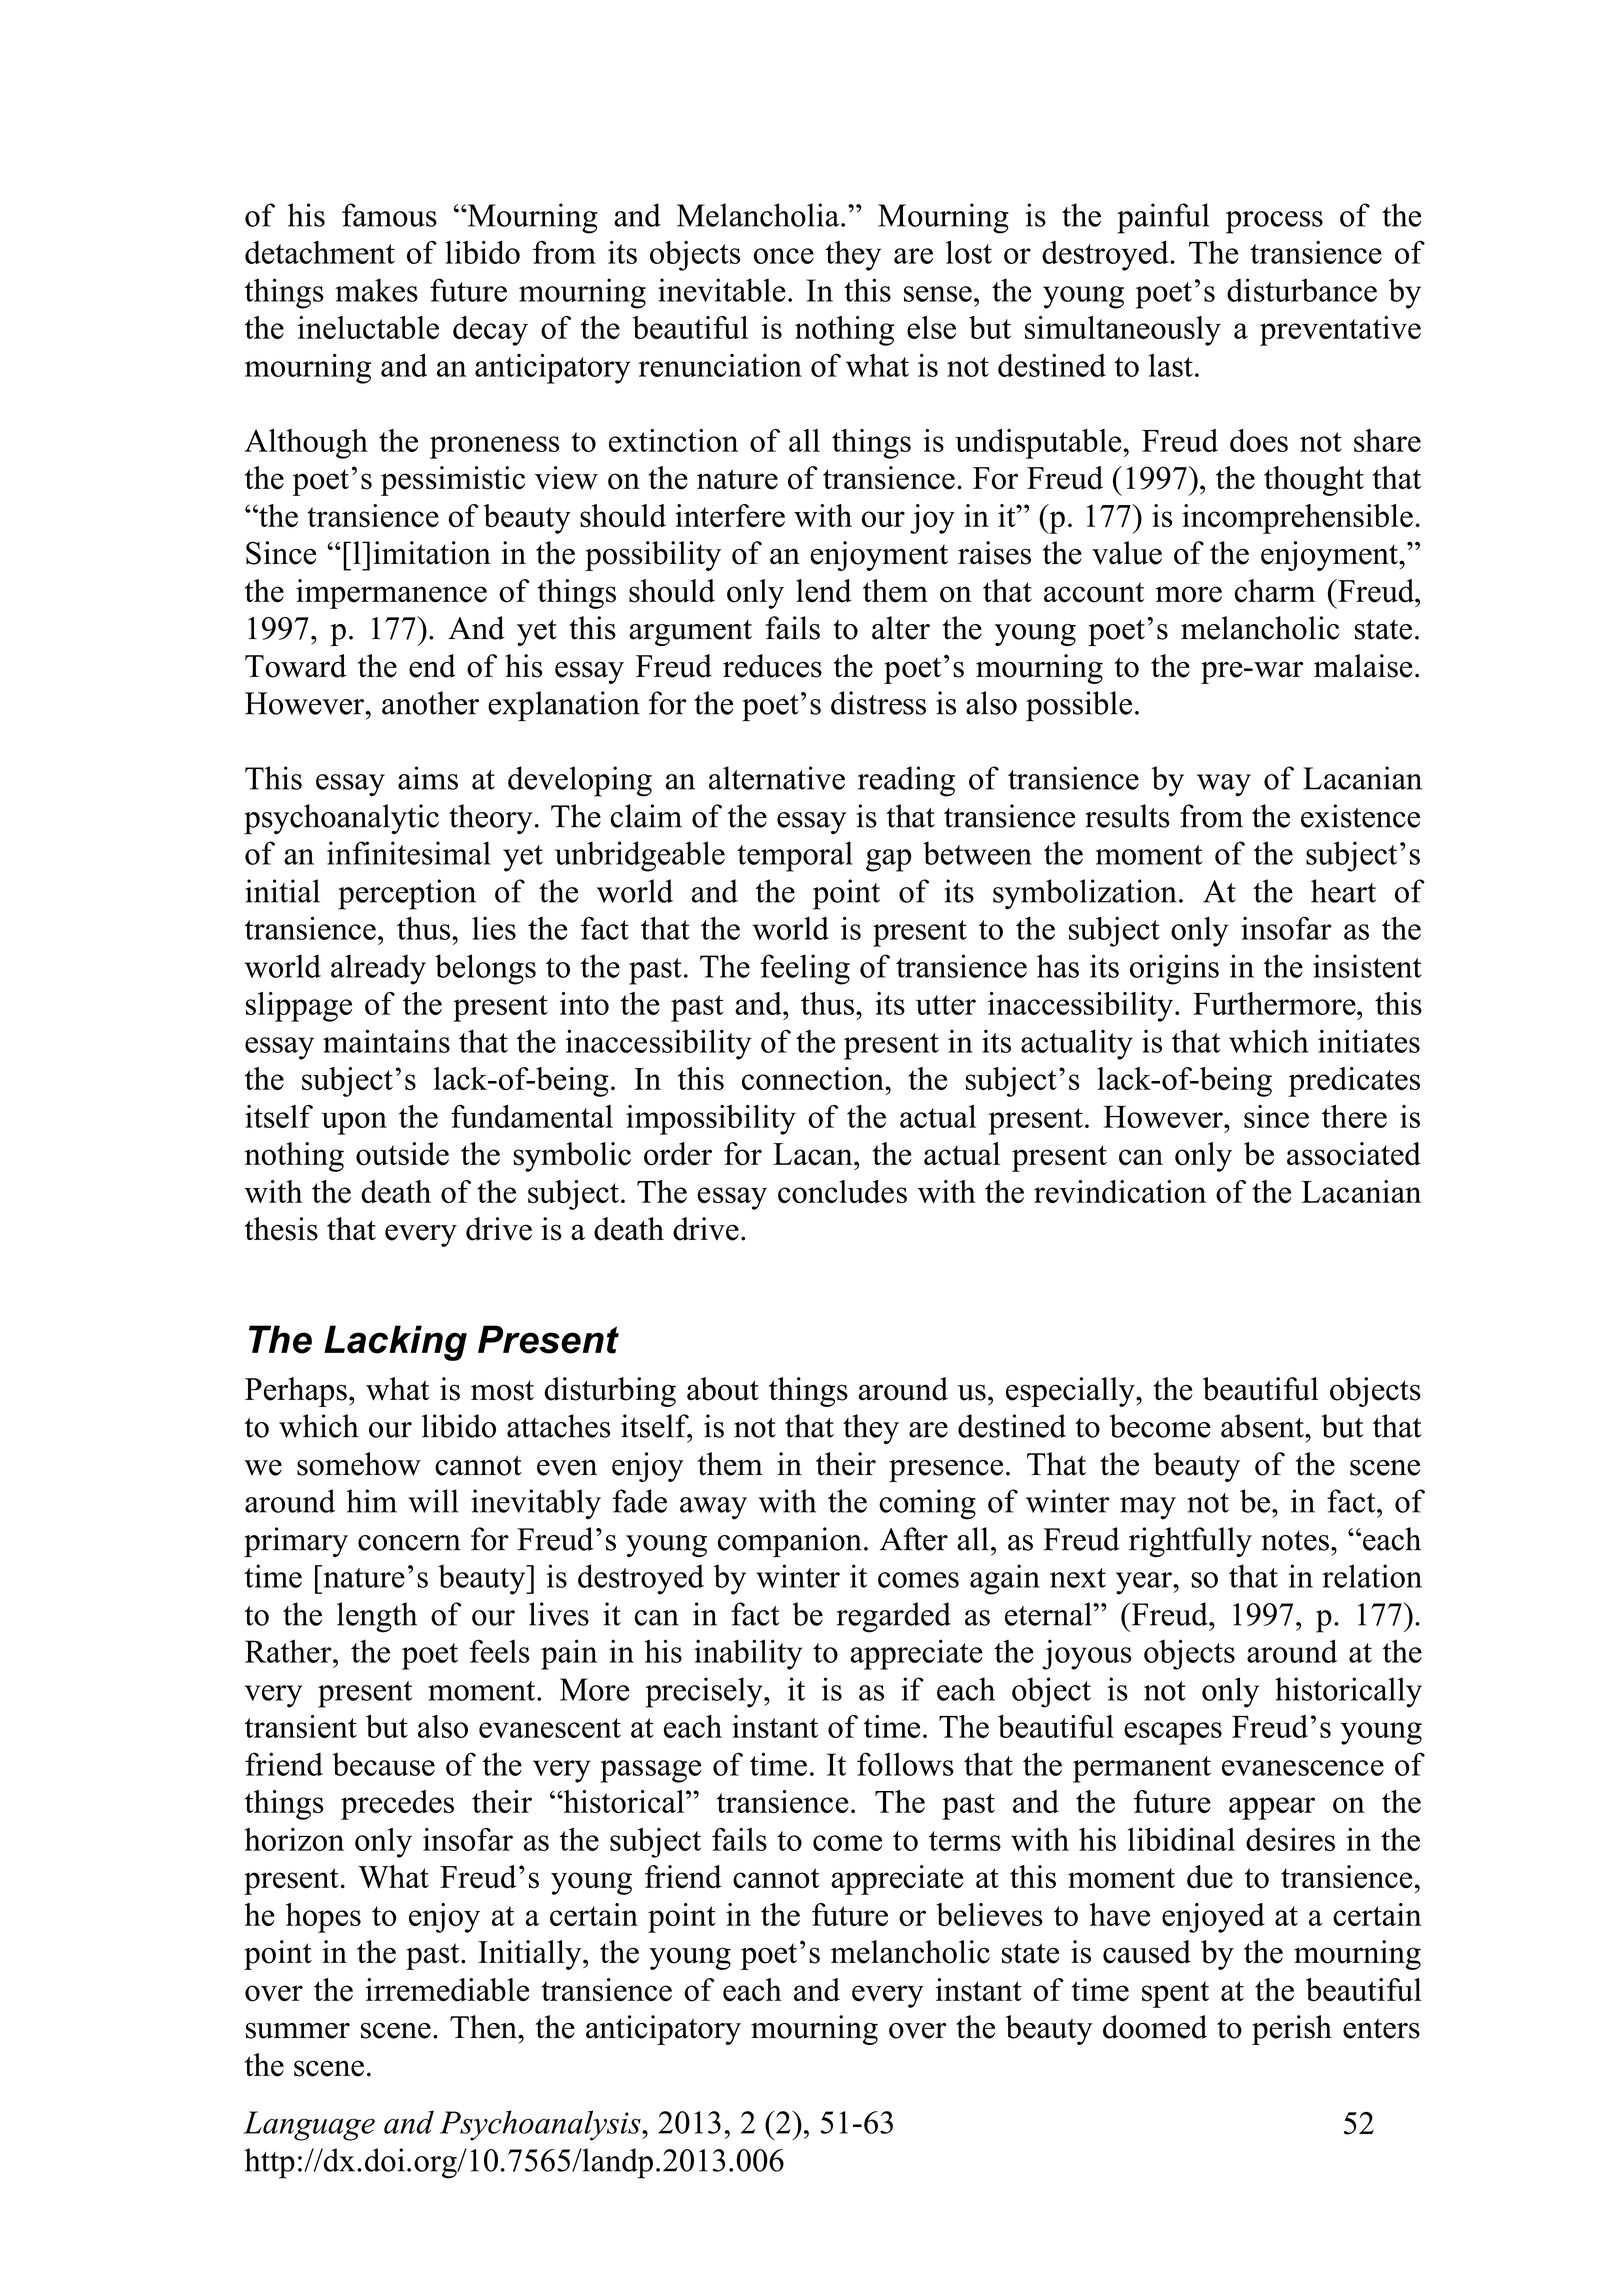  I want to click on perish, so click(1292, 2030).
